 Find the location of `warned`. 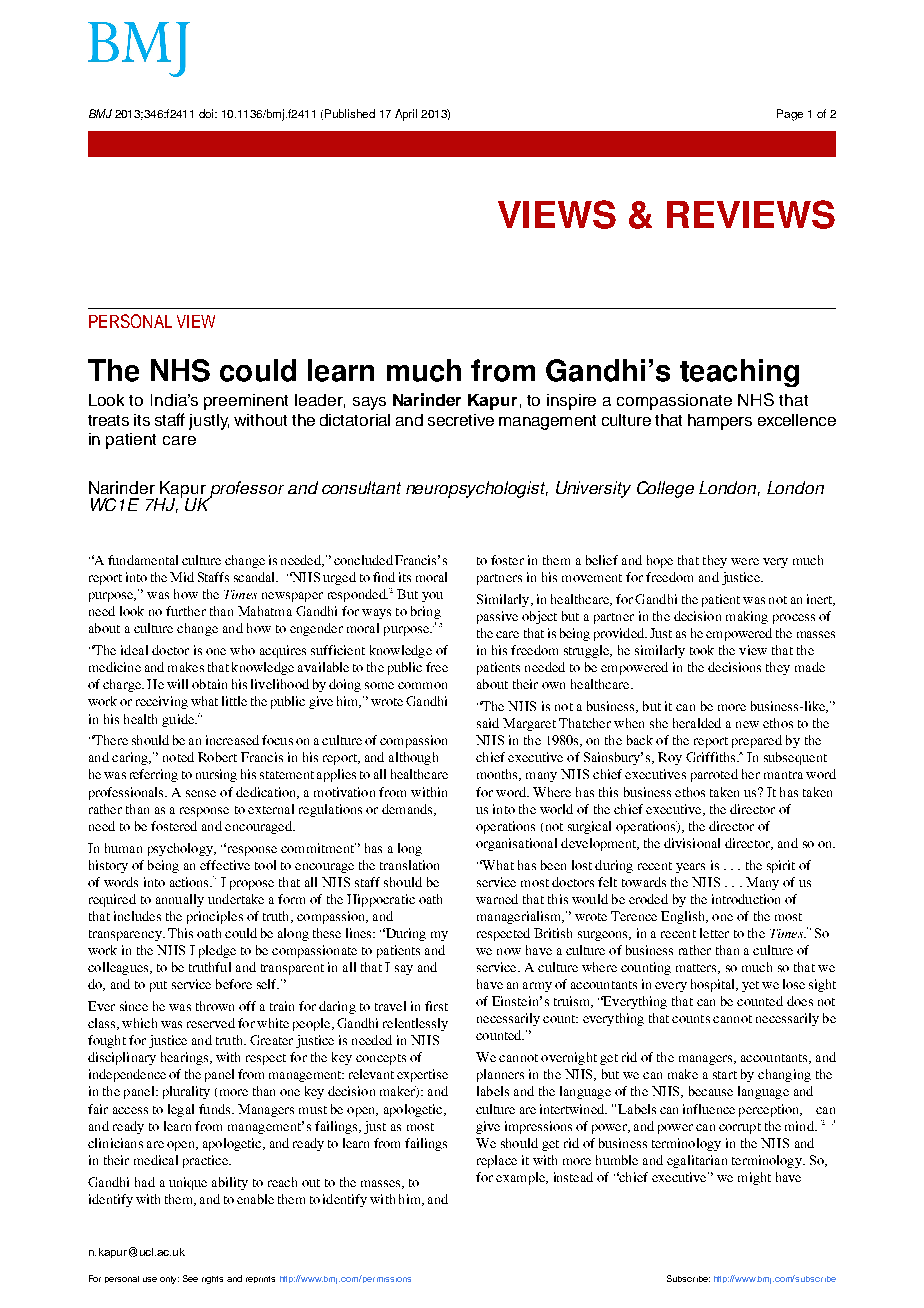

warned is located at coordinates (497, 899).
